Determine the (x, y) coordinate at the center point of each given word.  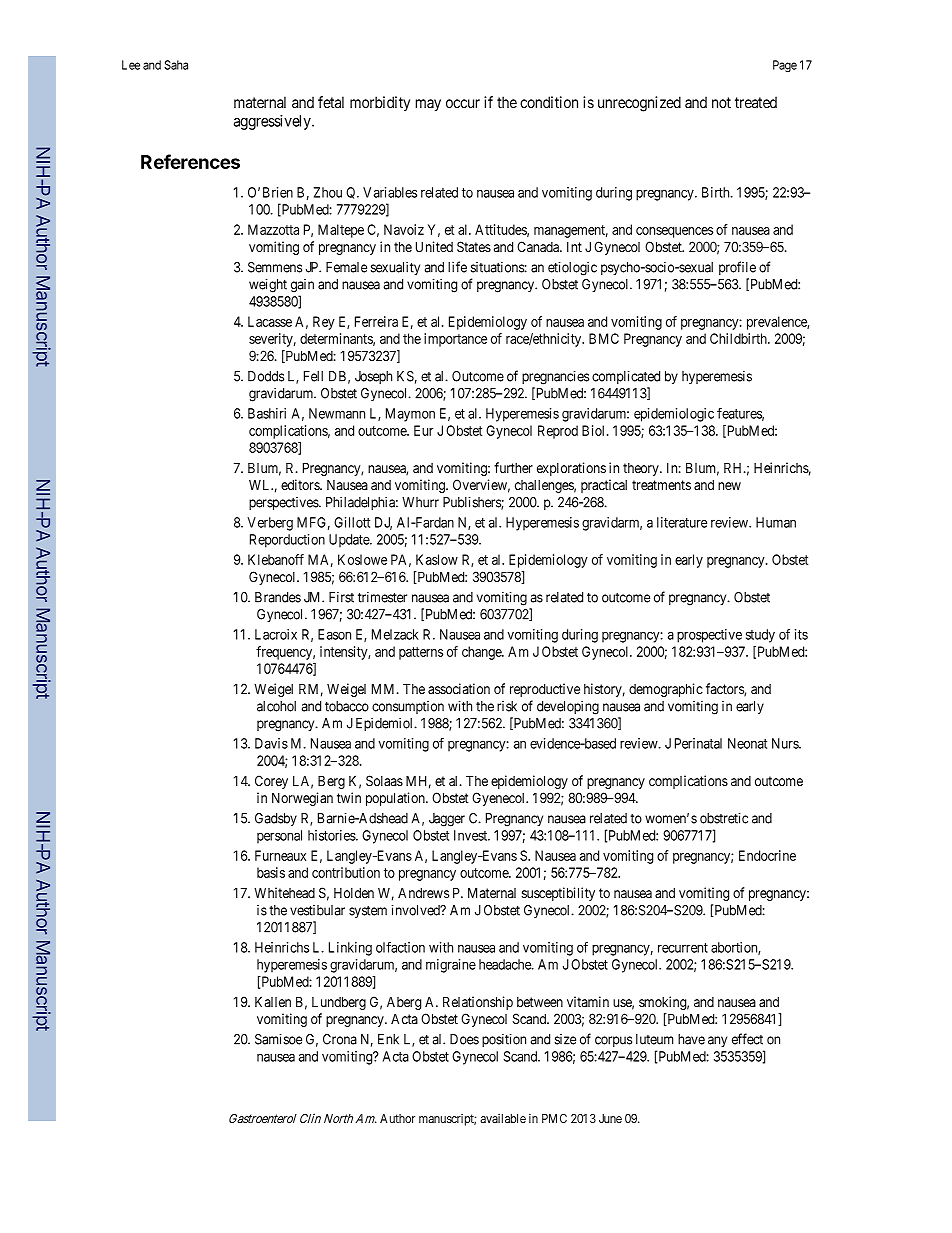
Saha (176, 65)
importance (455, 340)
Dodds (266, 376)
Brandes (278, 597)
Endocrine (767, 855)
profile (737, 268)
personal (279, 837)
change (482, 653)
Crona (340, 1039)
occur (463, 103)
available (503, 1118)
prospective (709, 636)
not (721, 102)
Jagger (447, 820)
